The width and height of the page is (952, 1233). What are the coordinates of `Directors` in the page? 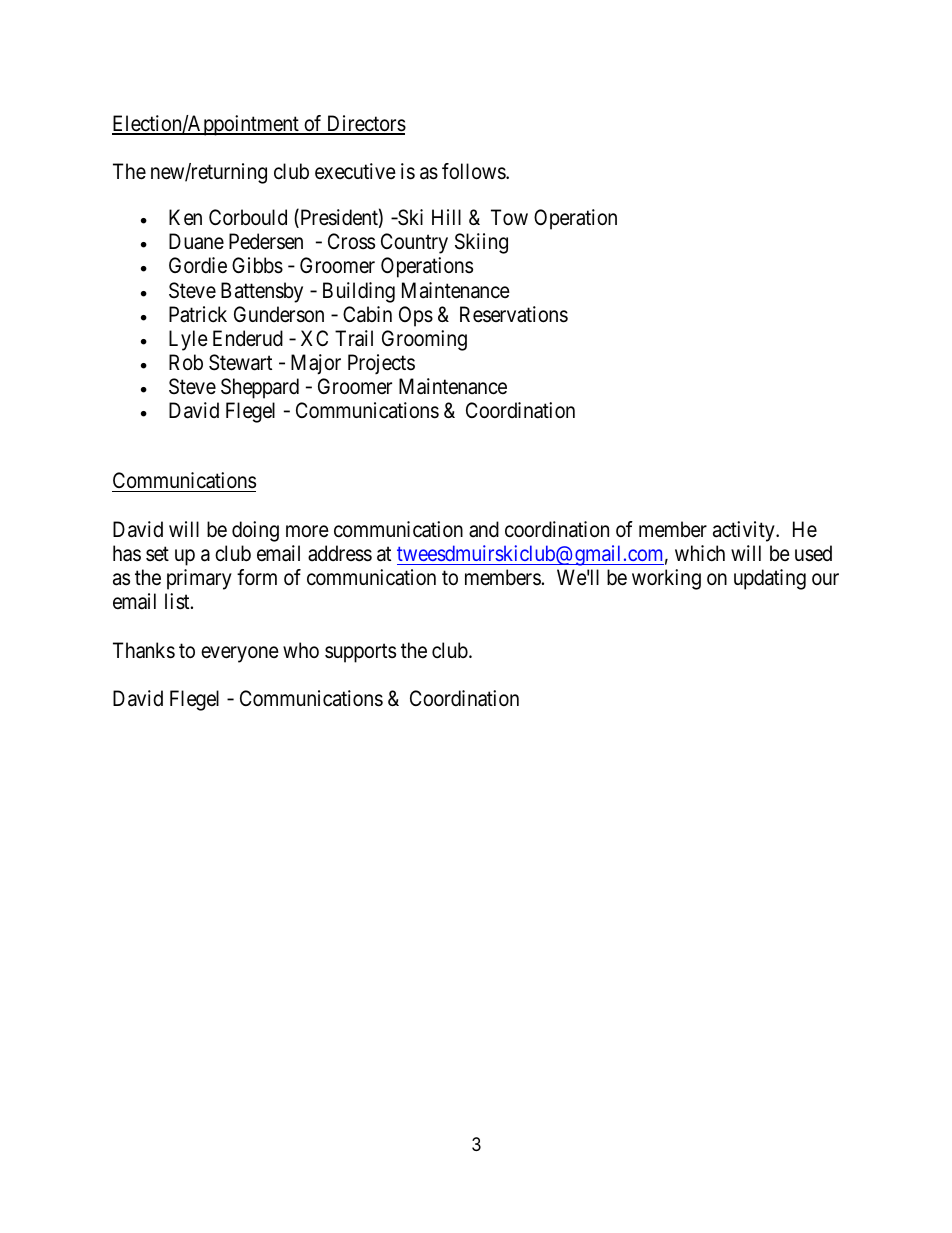 It's located at (365, 124).
